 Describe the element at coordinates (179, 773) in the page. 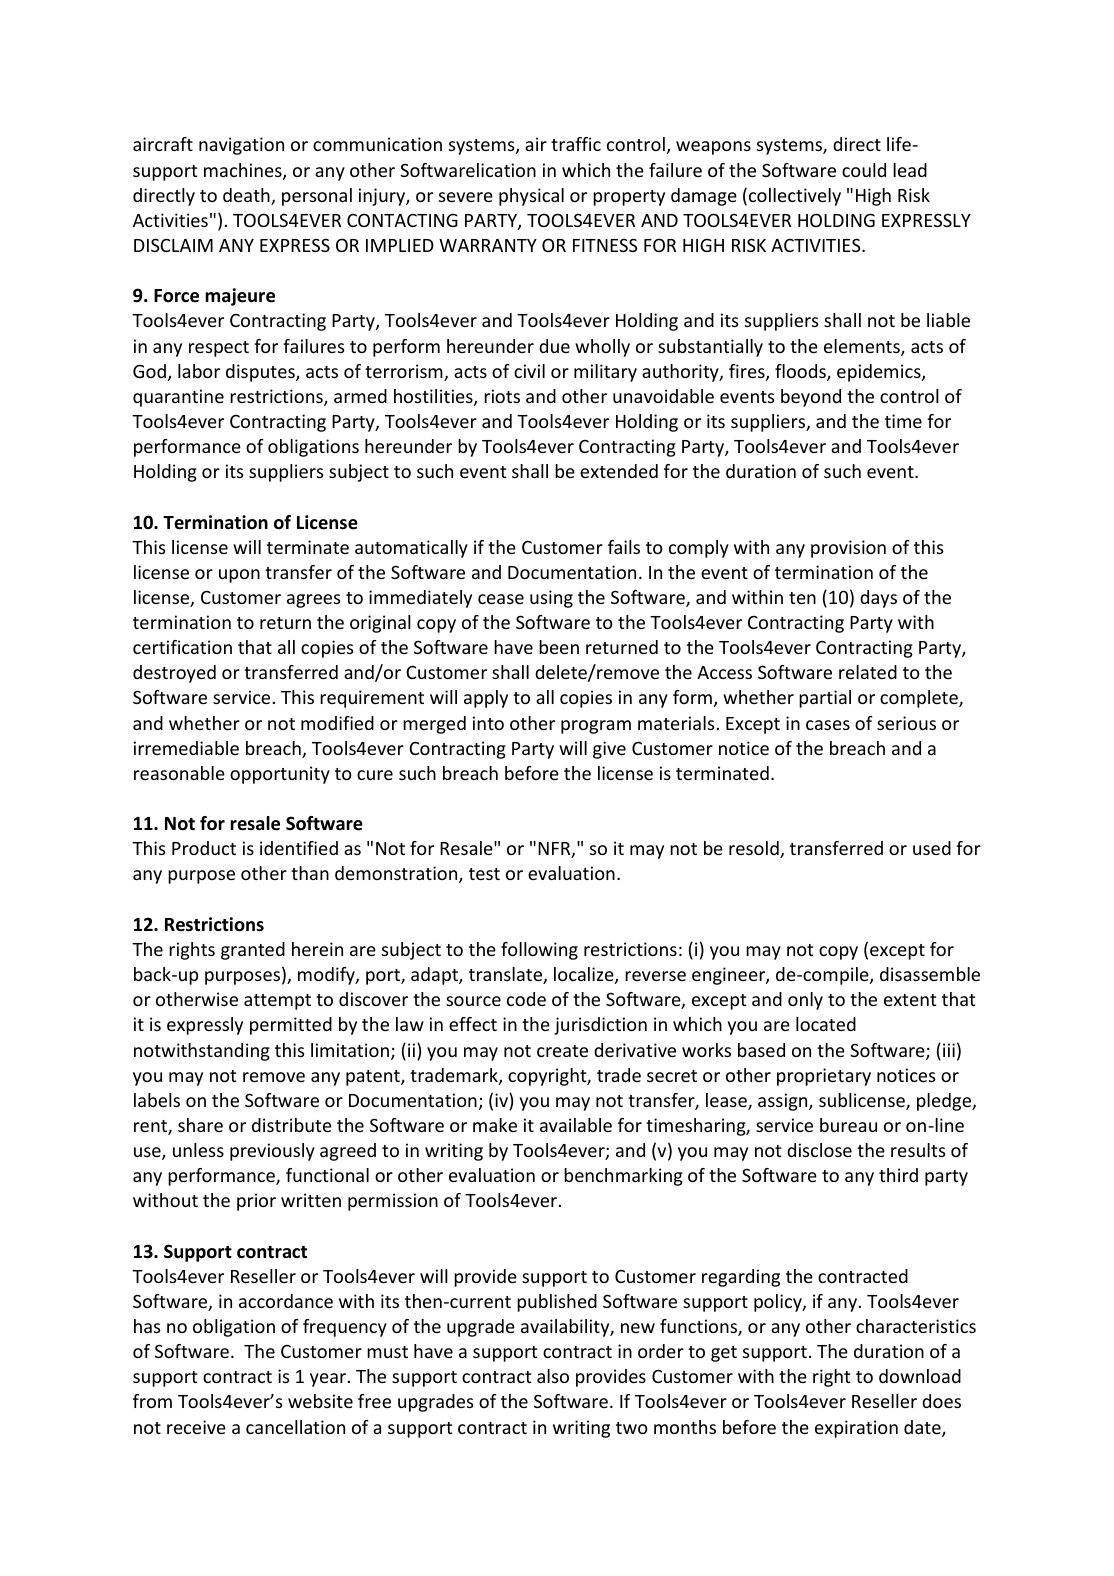

I see `reasonable` at that location.
